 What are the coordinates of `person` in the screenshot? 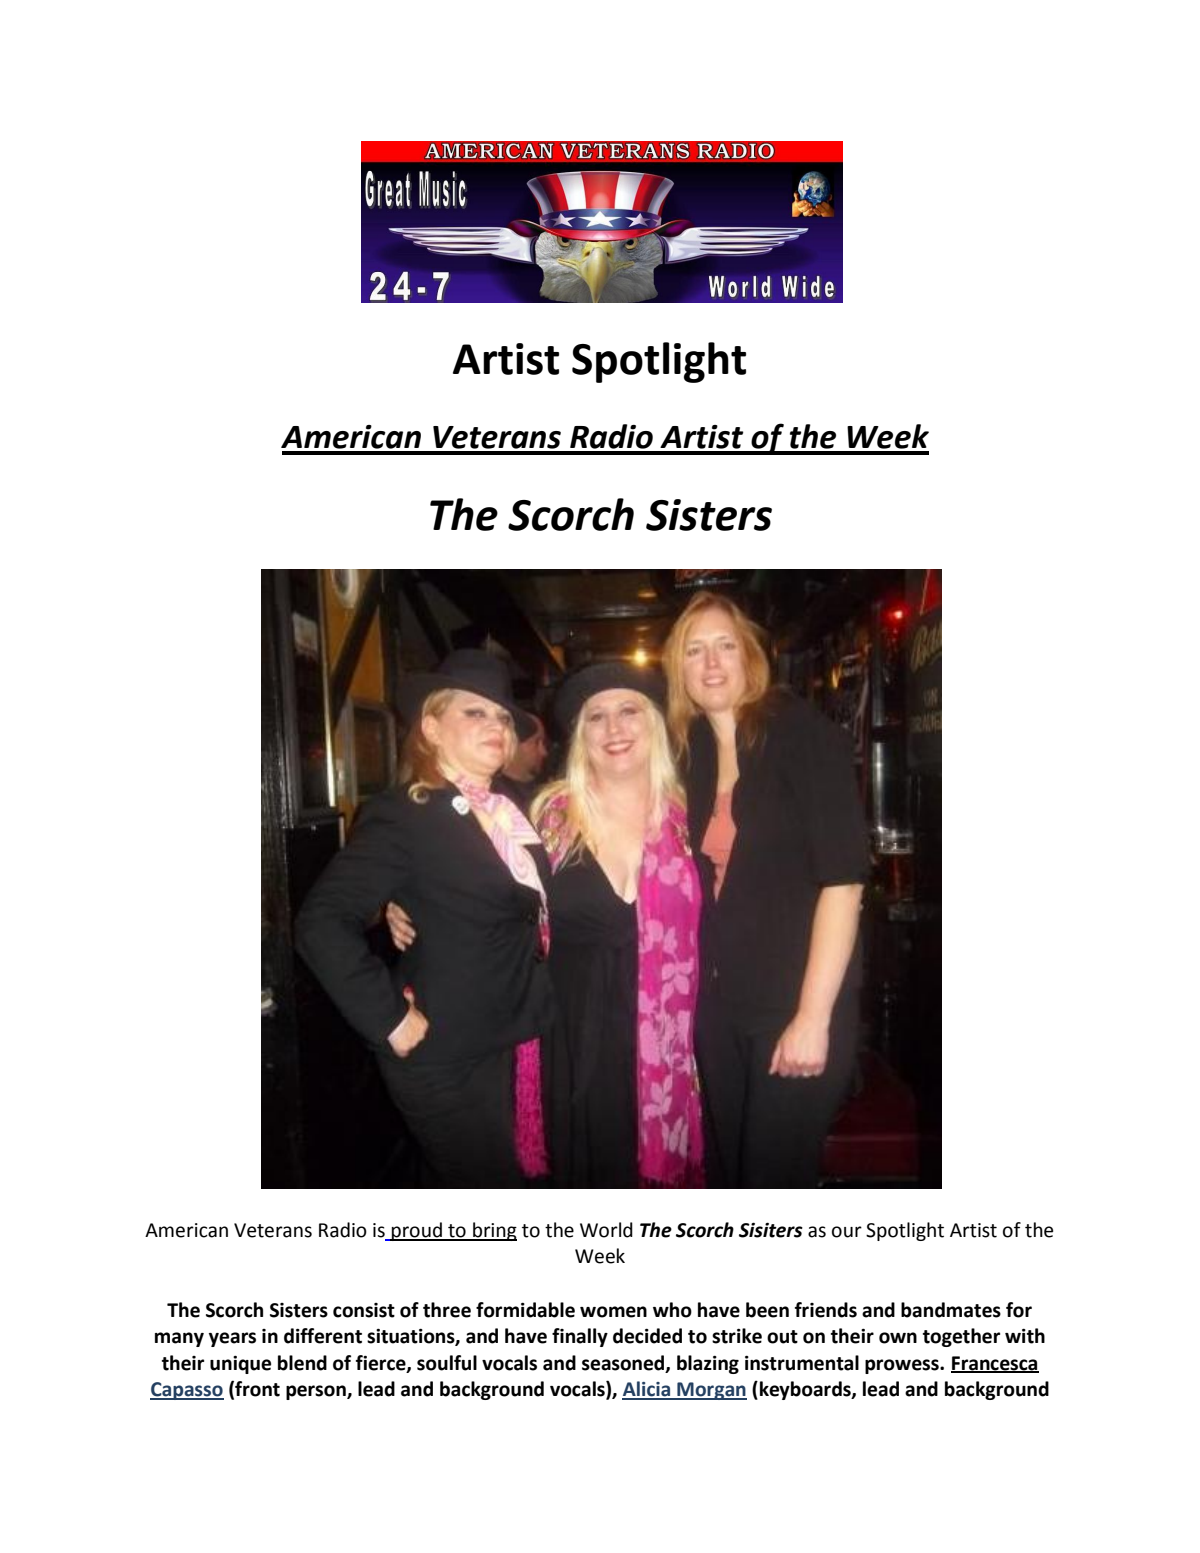 It's located at (317, 1392).
